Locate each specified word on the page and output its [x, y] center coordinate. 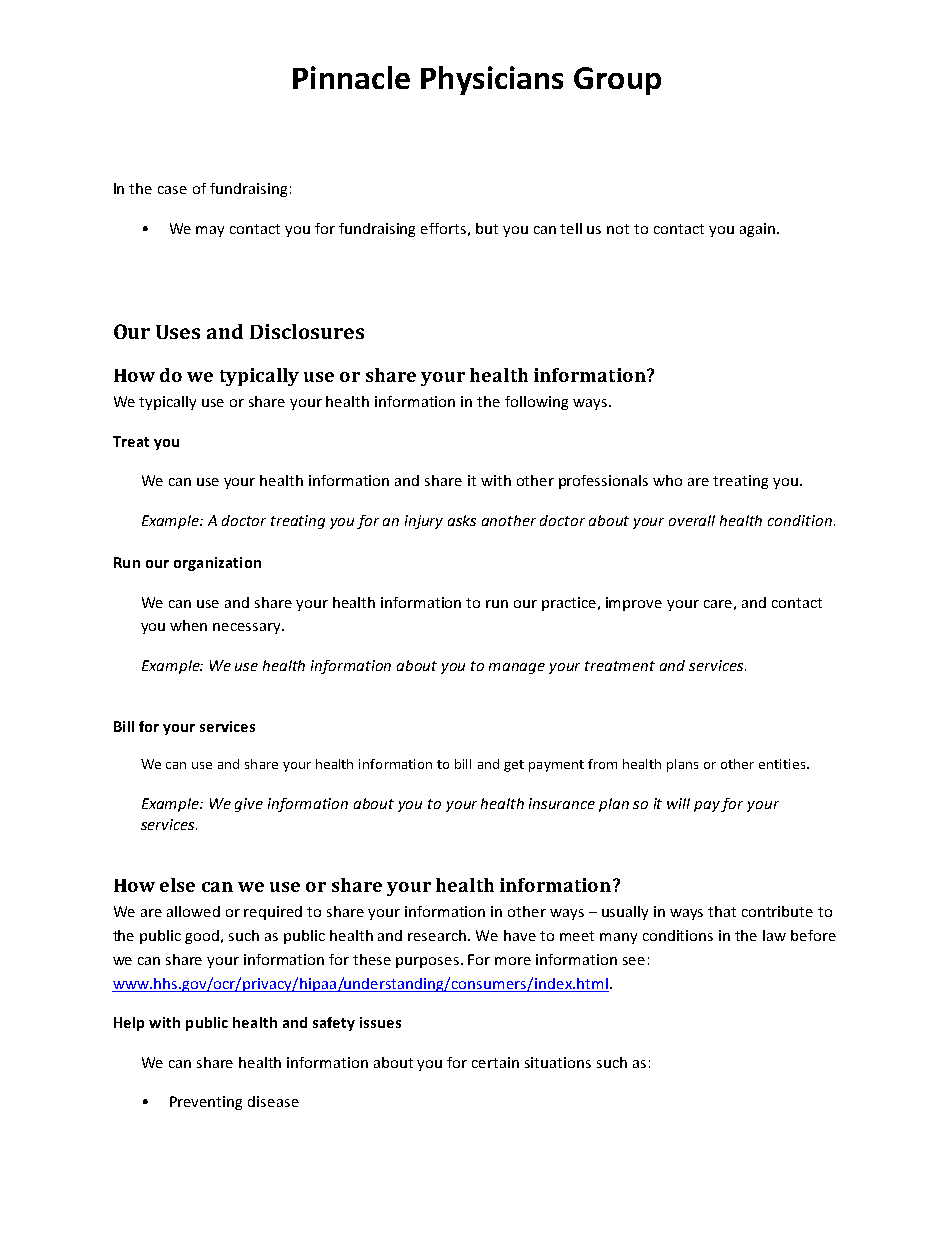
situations [558, 1062]
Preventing [206, 1103]
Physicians [492, 80]
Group [617, 81]
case [172, 190]
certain [495, 1062]
